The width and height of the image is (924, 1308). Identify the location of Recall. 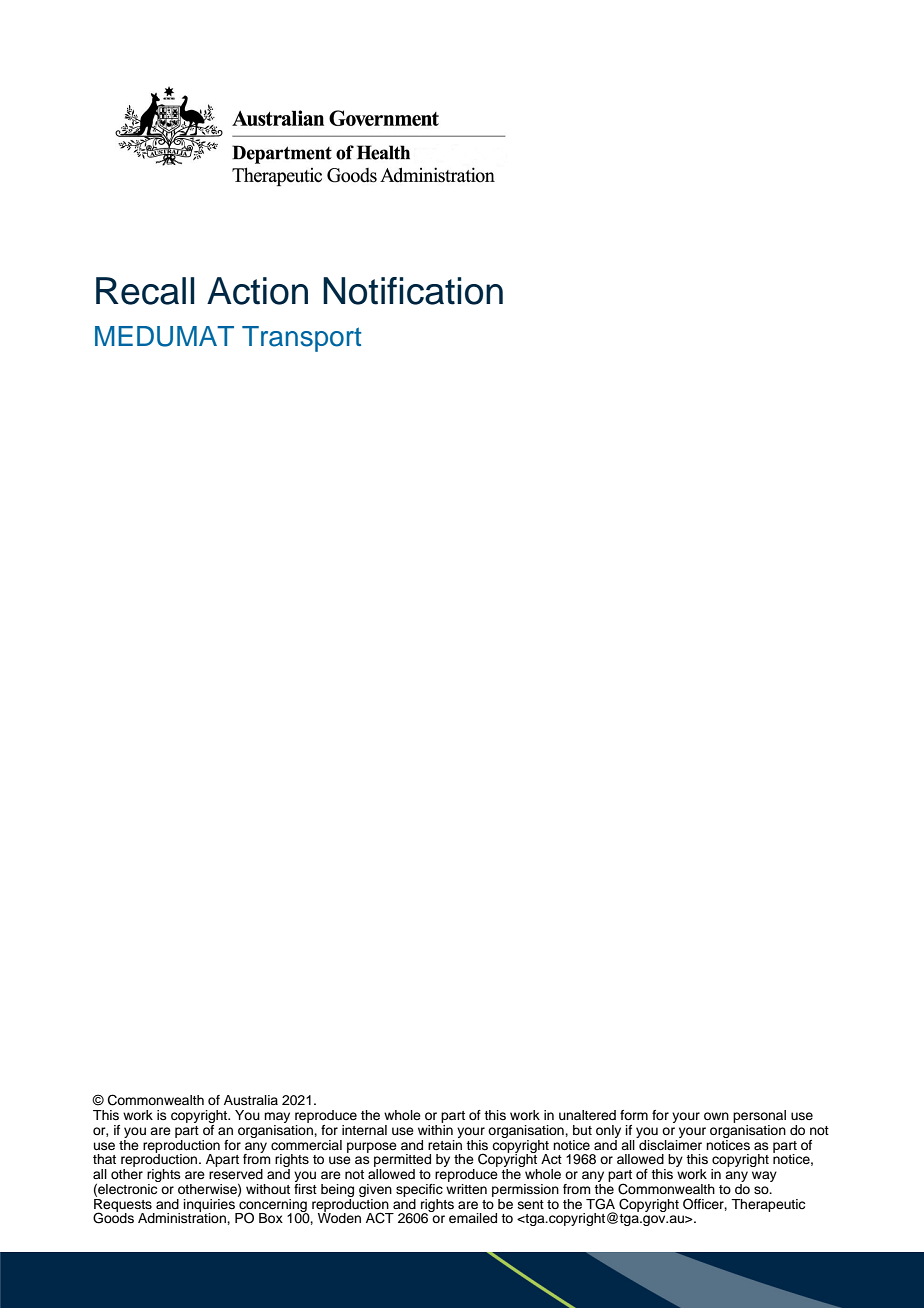
(145, 291).
